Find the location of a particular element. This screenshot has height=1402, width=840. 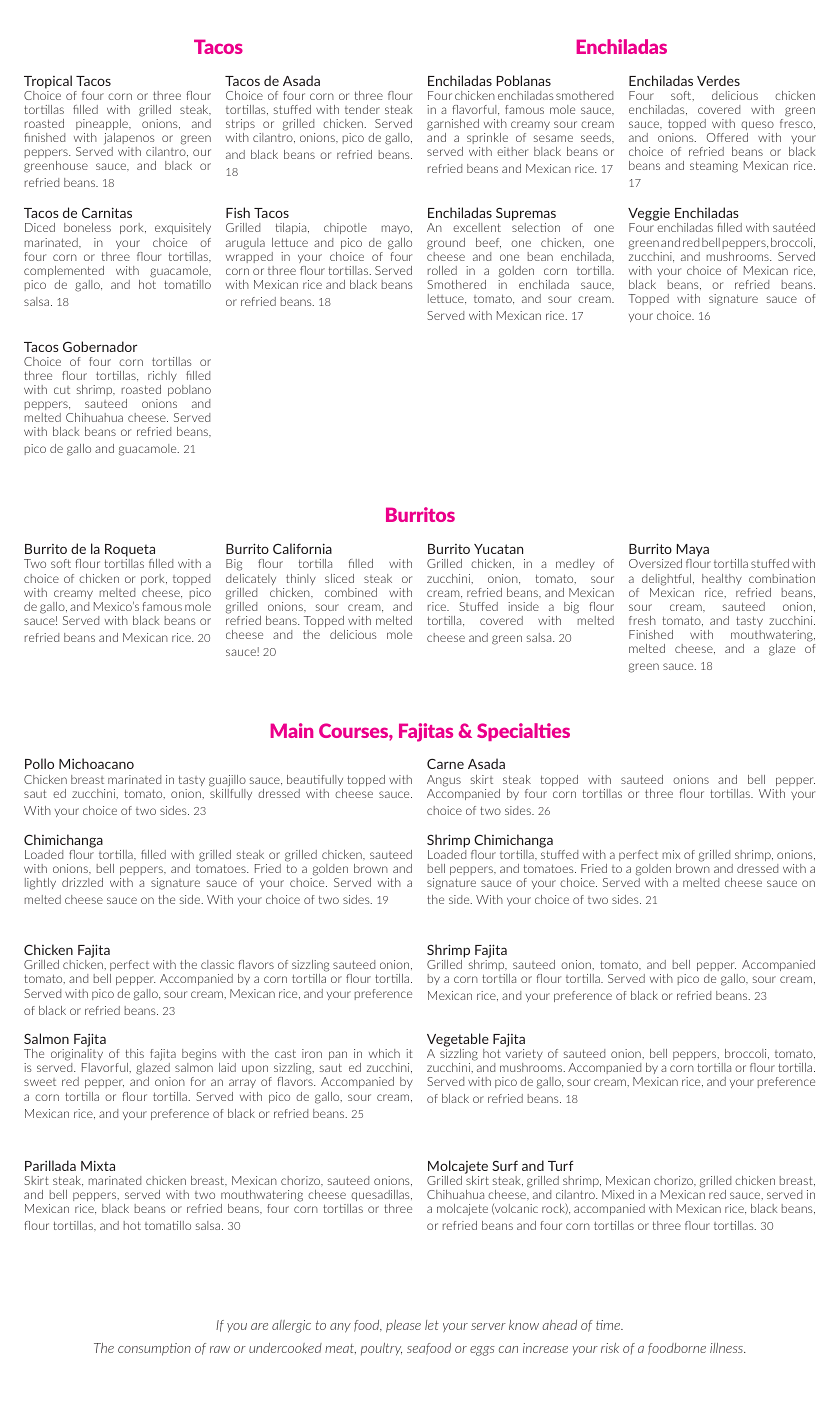

Vegetable is located at coordinates (458, 1041).
